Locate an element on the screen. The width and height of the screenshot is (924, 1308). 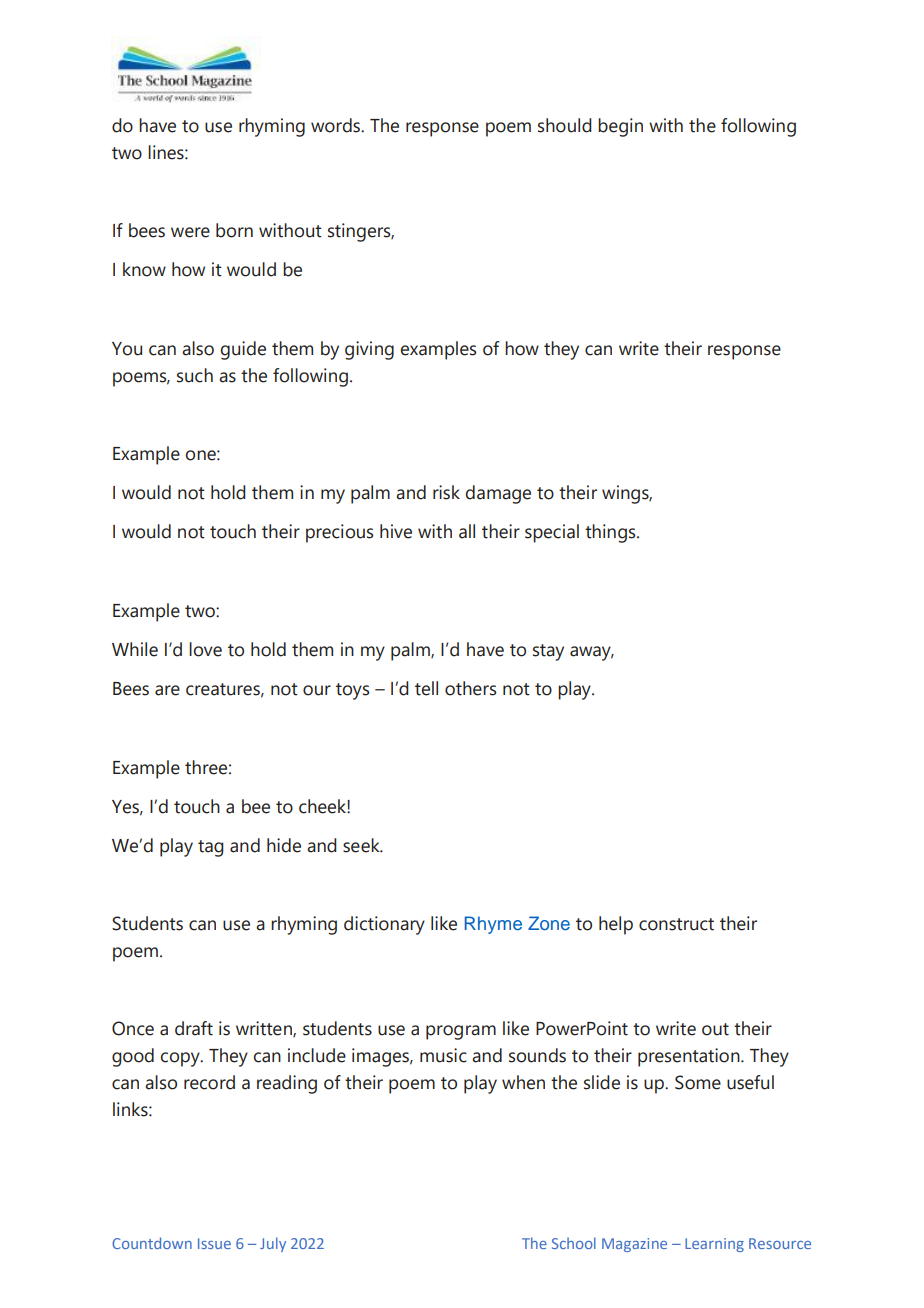
precious is located at coordinates (339, 533).
